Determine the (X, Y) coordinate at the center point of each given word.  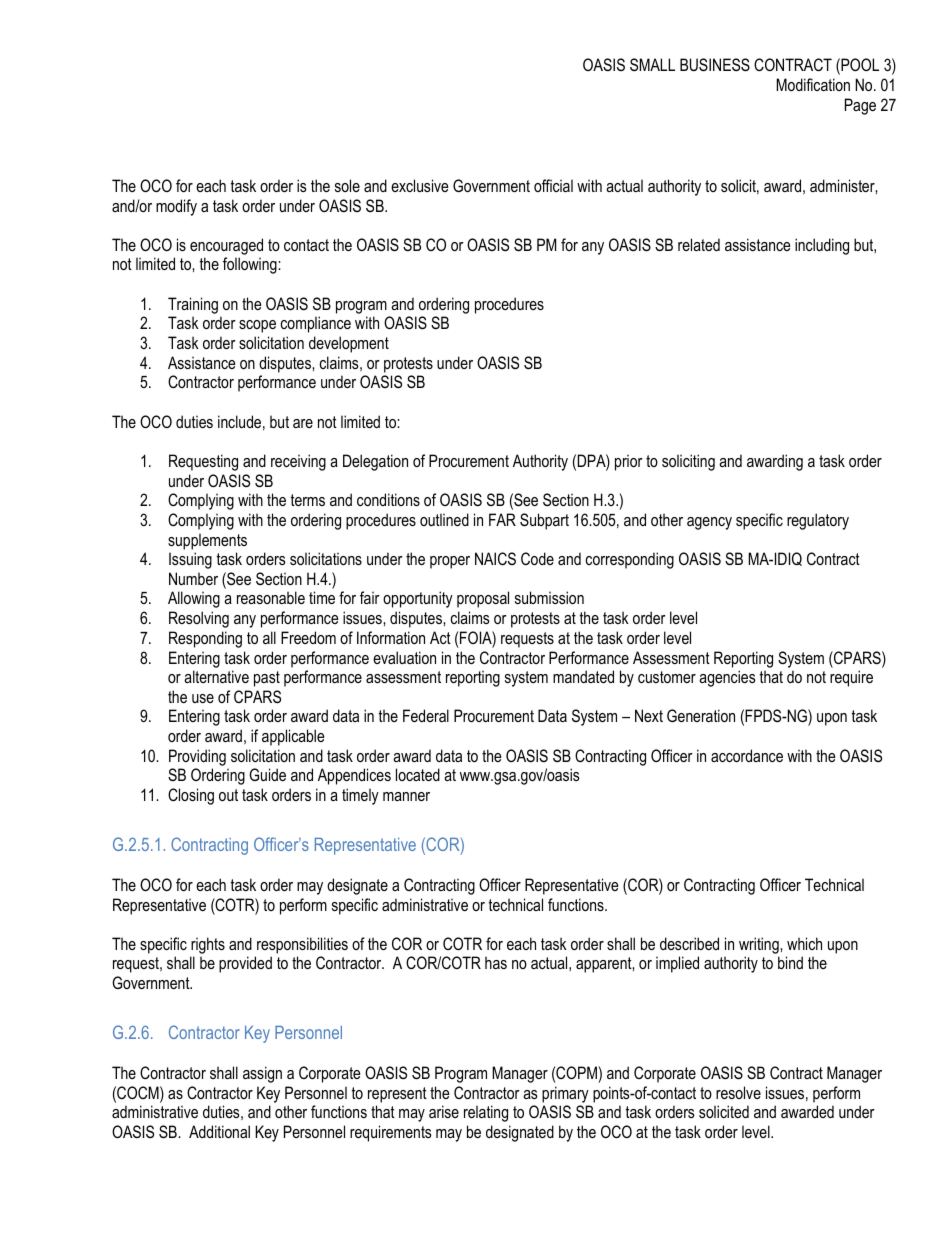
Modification (813, 84)
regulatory (818, 521)
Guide (267, 774)
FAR (502, 519)
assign (262, 1074)
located (418, 774)
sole (347, 185)
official (553, 185)
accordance (747, 755)
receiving (298, 462)
